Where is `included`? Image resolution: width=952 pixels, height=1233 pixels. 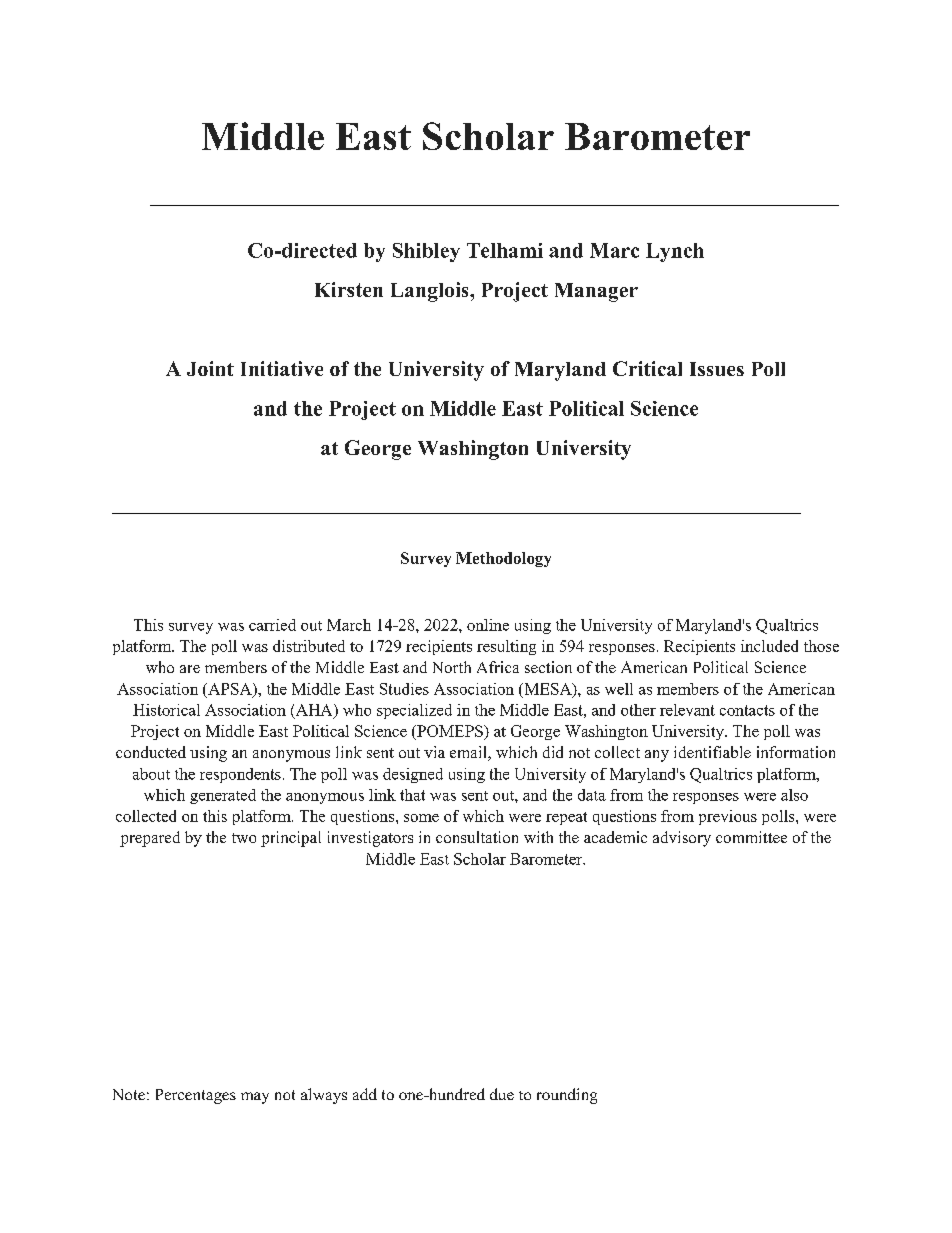
included is located at coordinates (769, 646).
